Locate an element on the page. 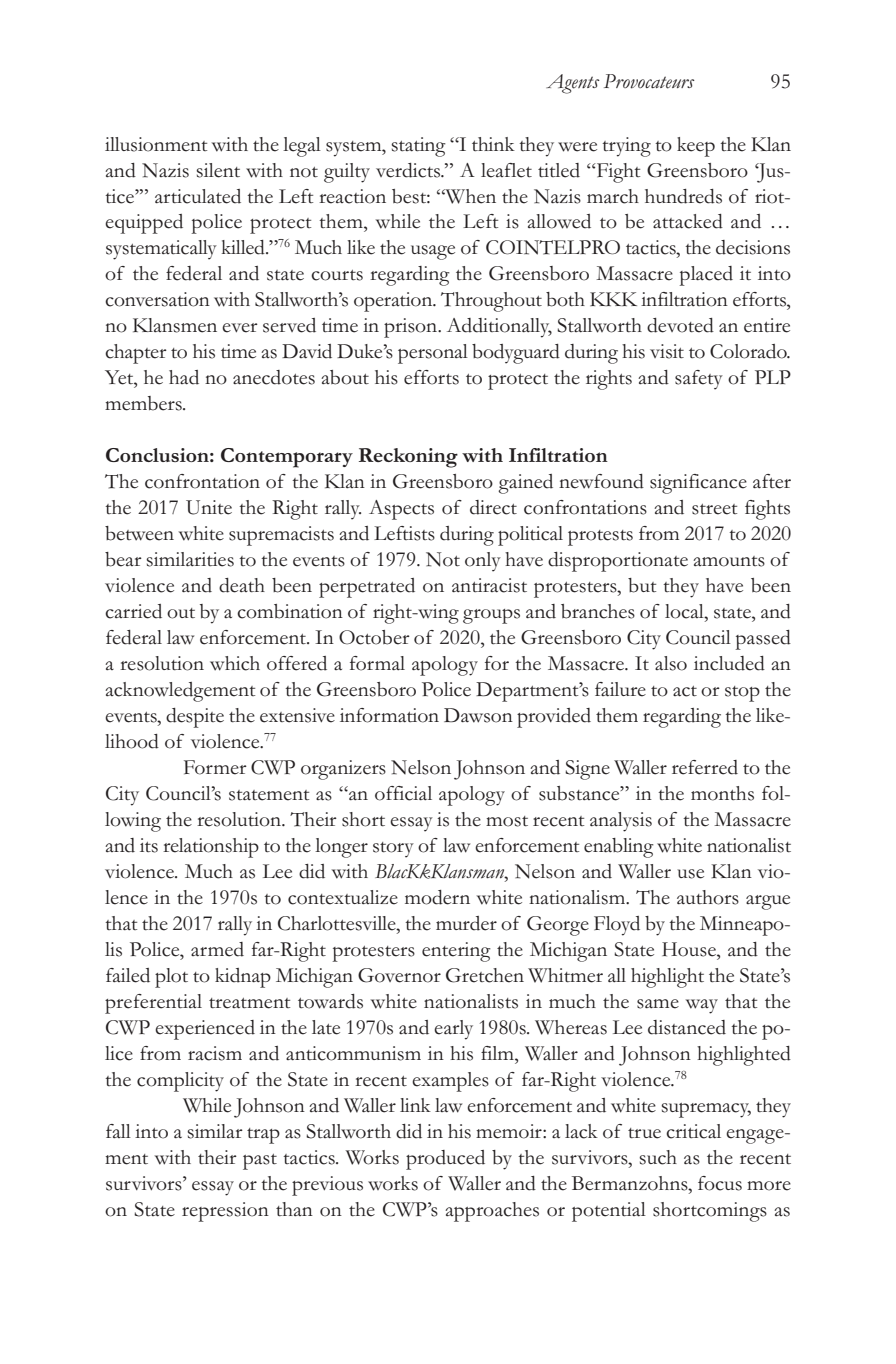  silent is located at coordinates (218, 170).
